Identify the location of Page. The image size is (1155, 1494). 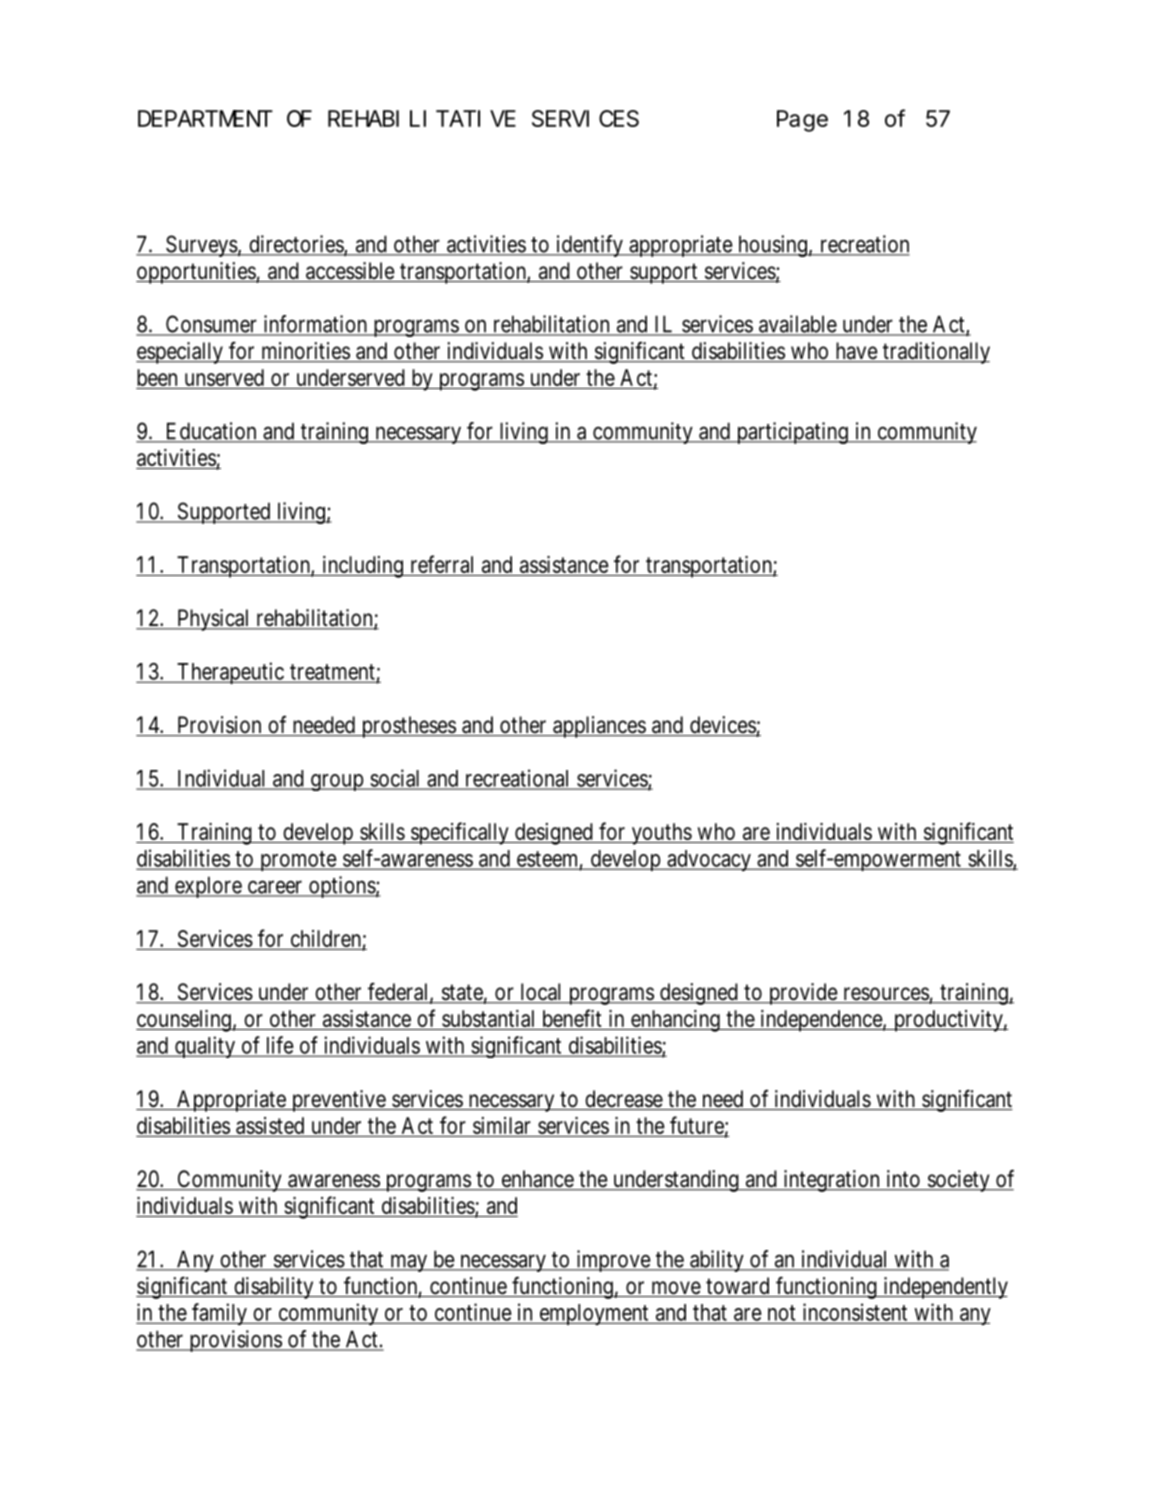
(802, 122).
